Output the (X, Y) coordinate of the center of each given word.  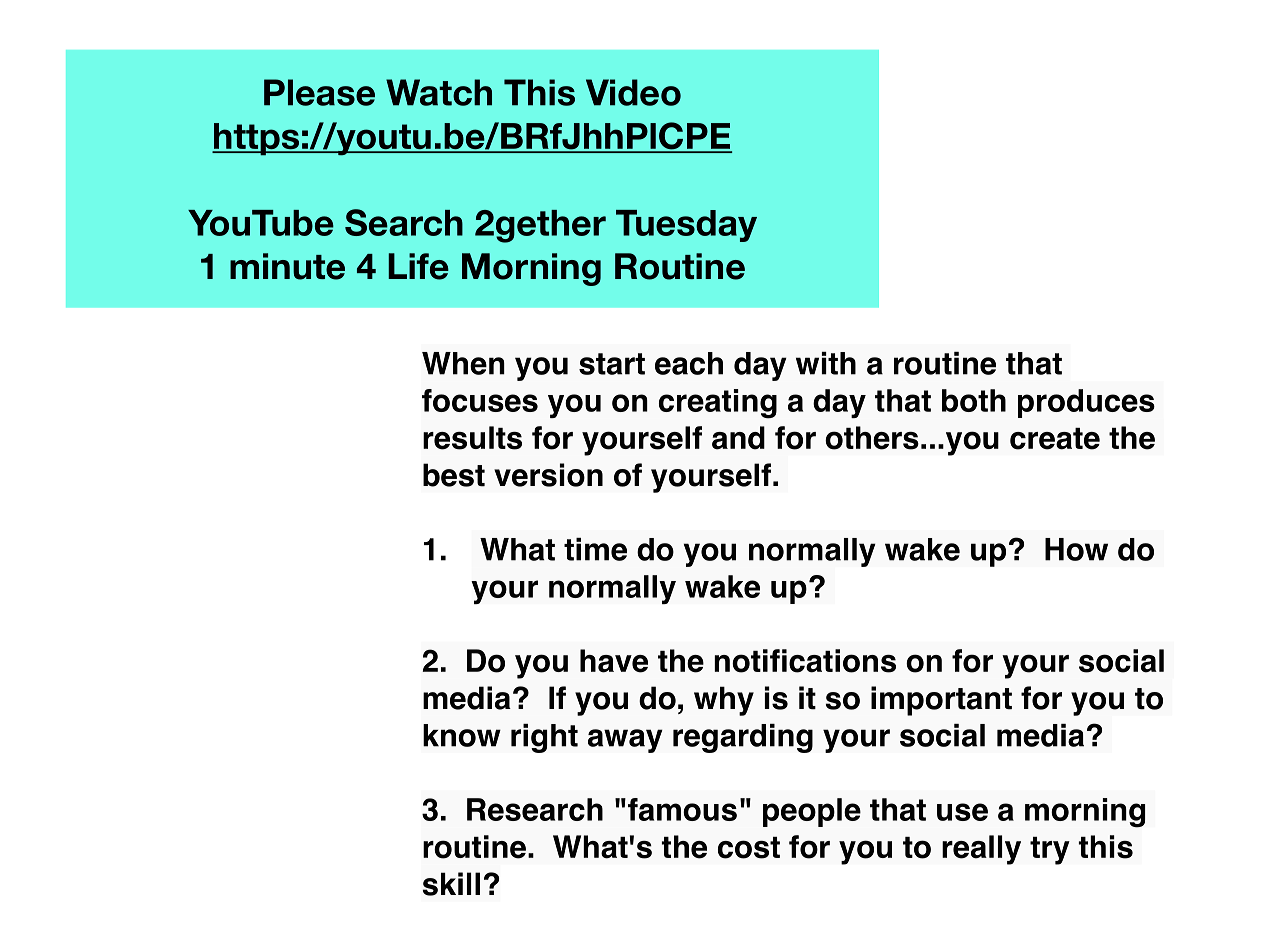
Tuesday (686, 226)
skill (451, 884)
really (981, 850)
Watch (439, 92)
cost (749, 848)
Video (633, 92)
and (738, 438)
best (454, 475)
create (1055, 439)
